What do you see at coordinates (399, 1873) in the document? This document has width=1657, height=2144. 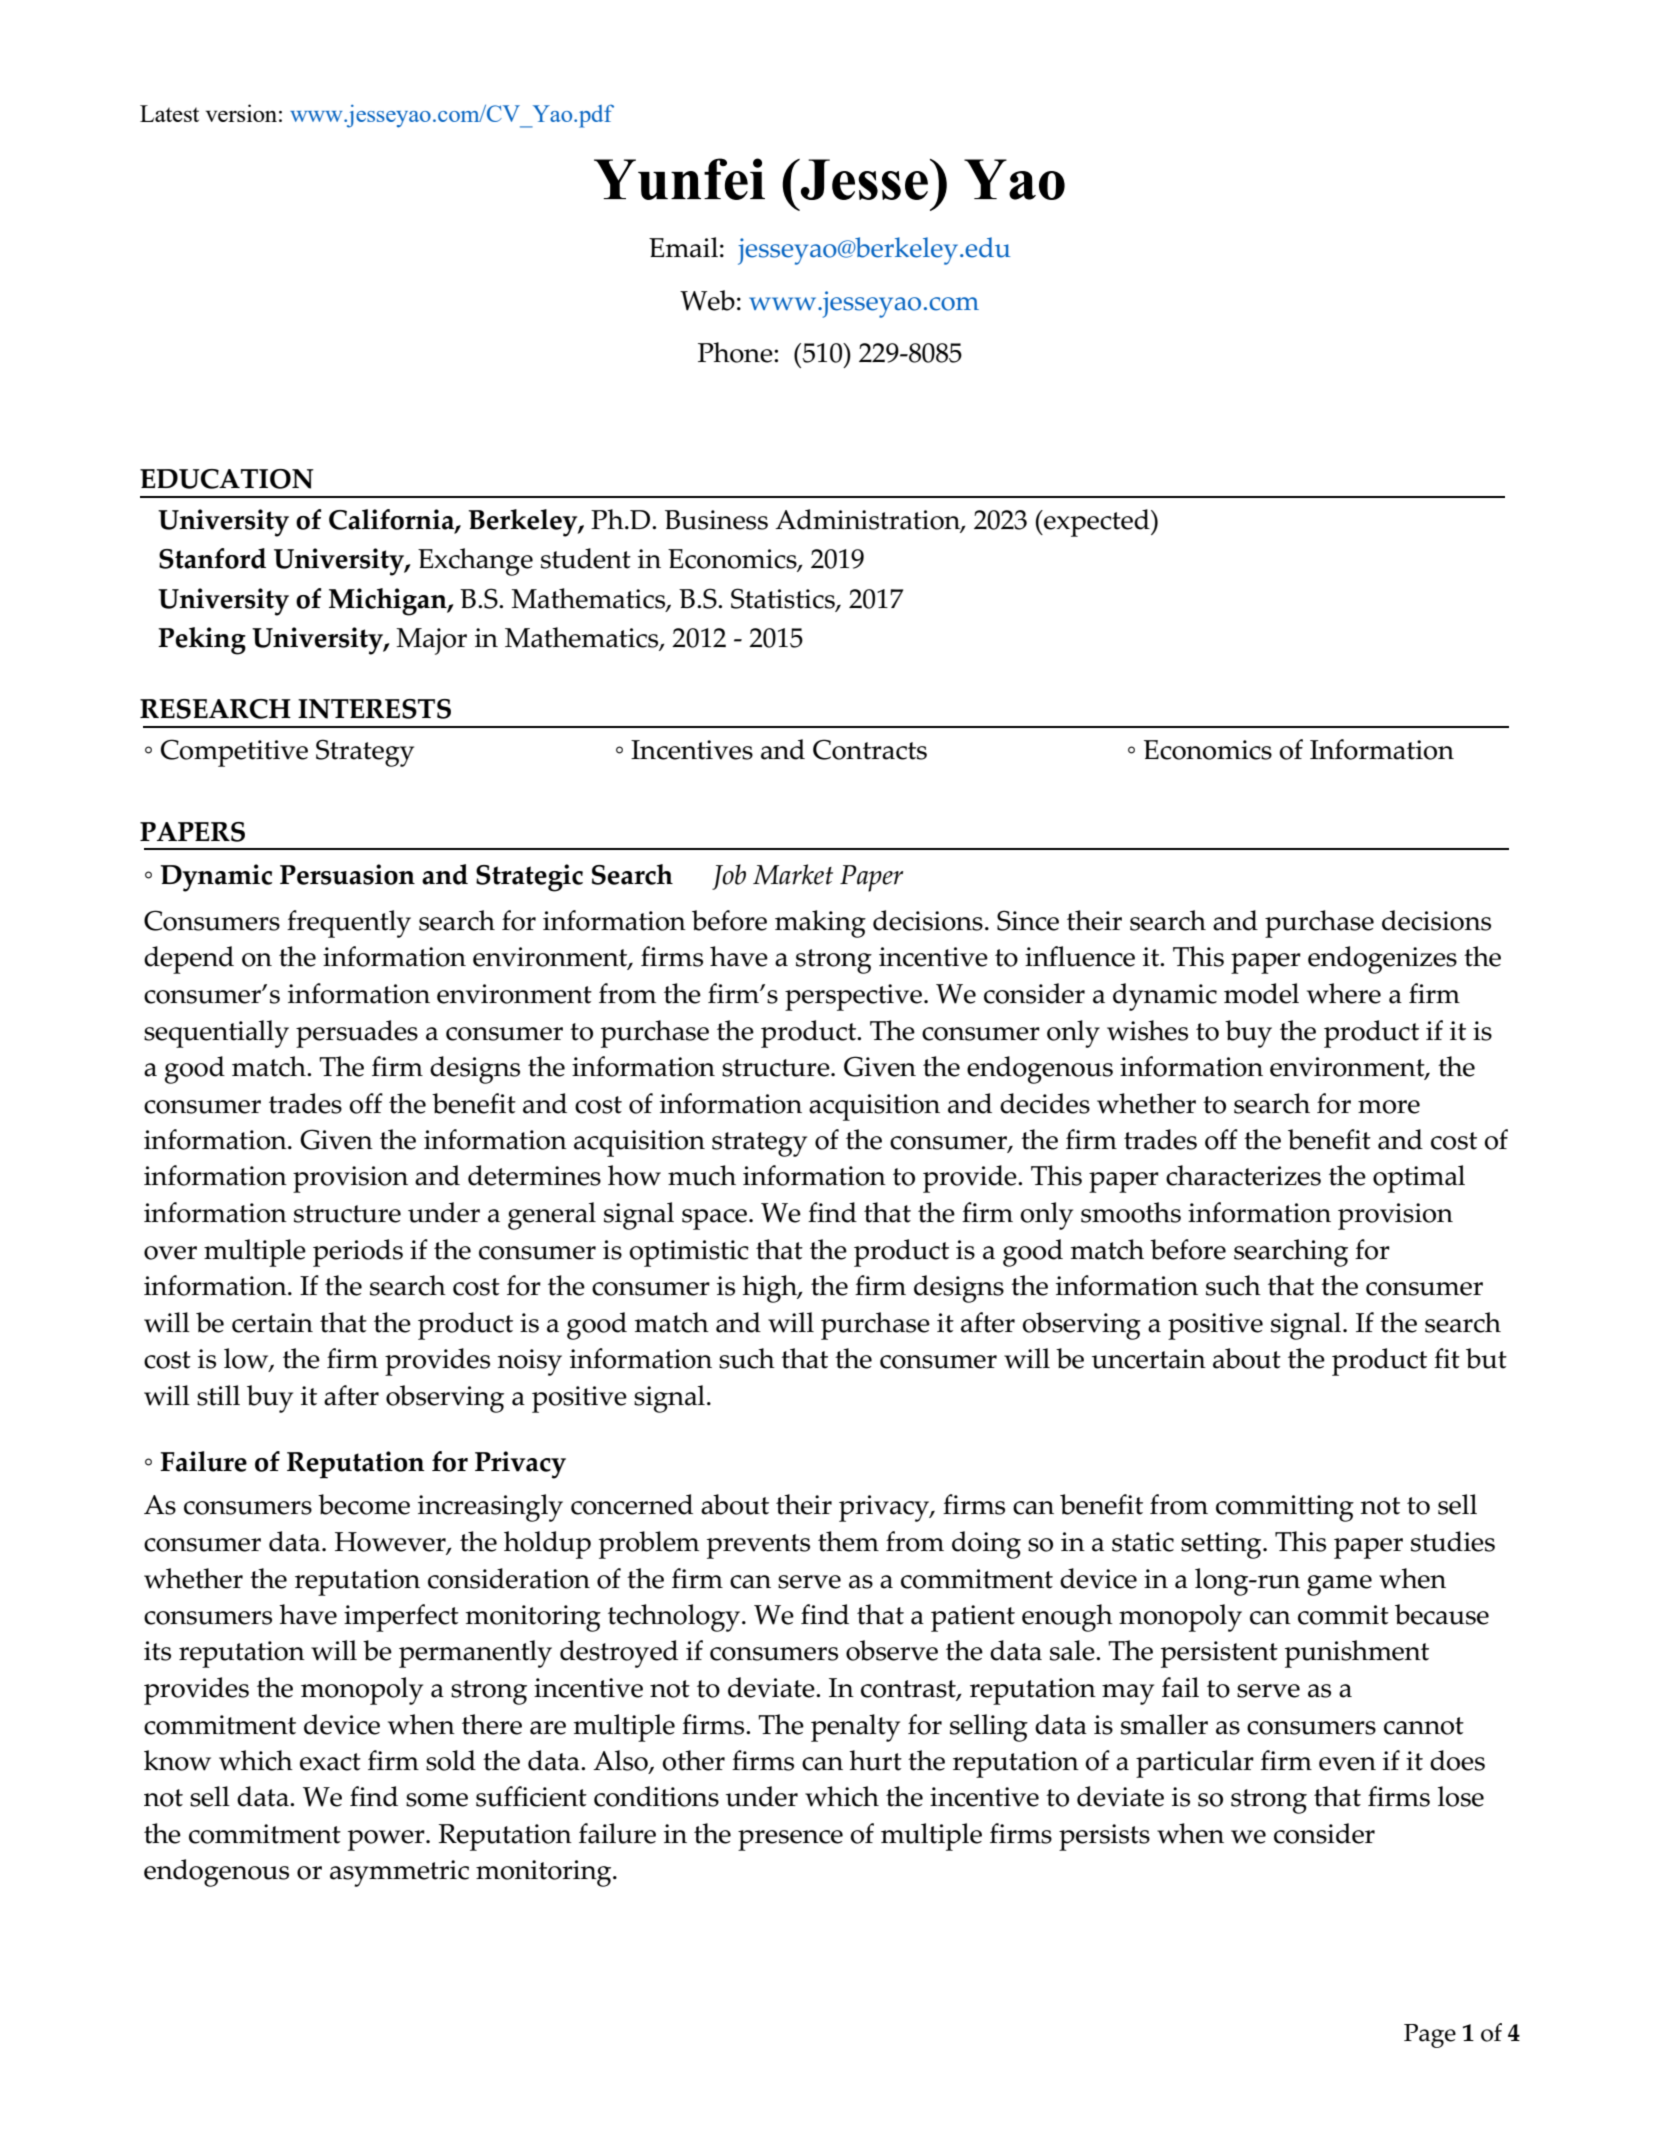 I see `asymmetric` at bounding box center [399, 1873].
